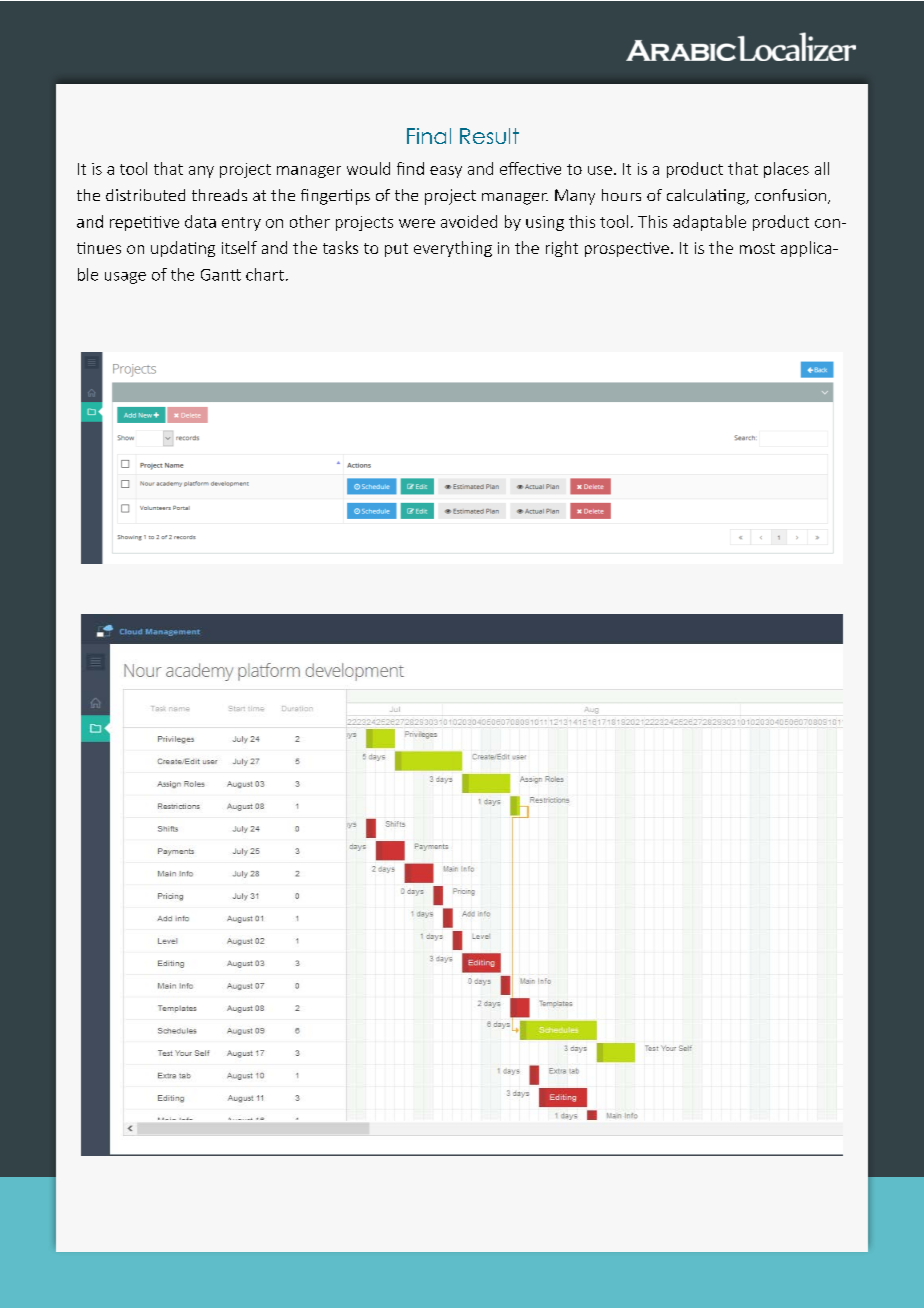 The width and height of the document is (924, 1308). Describe the element at coordinates (757, 248) in the document. I see `most` at that location.
